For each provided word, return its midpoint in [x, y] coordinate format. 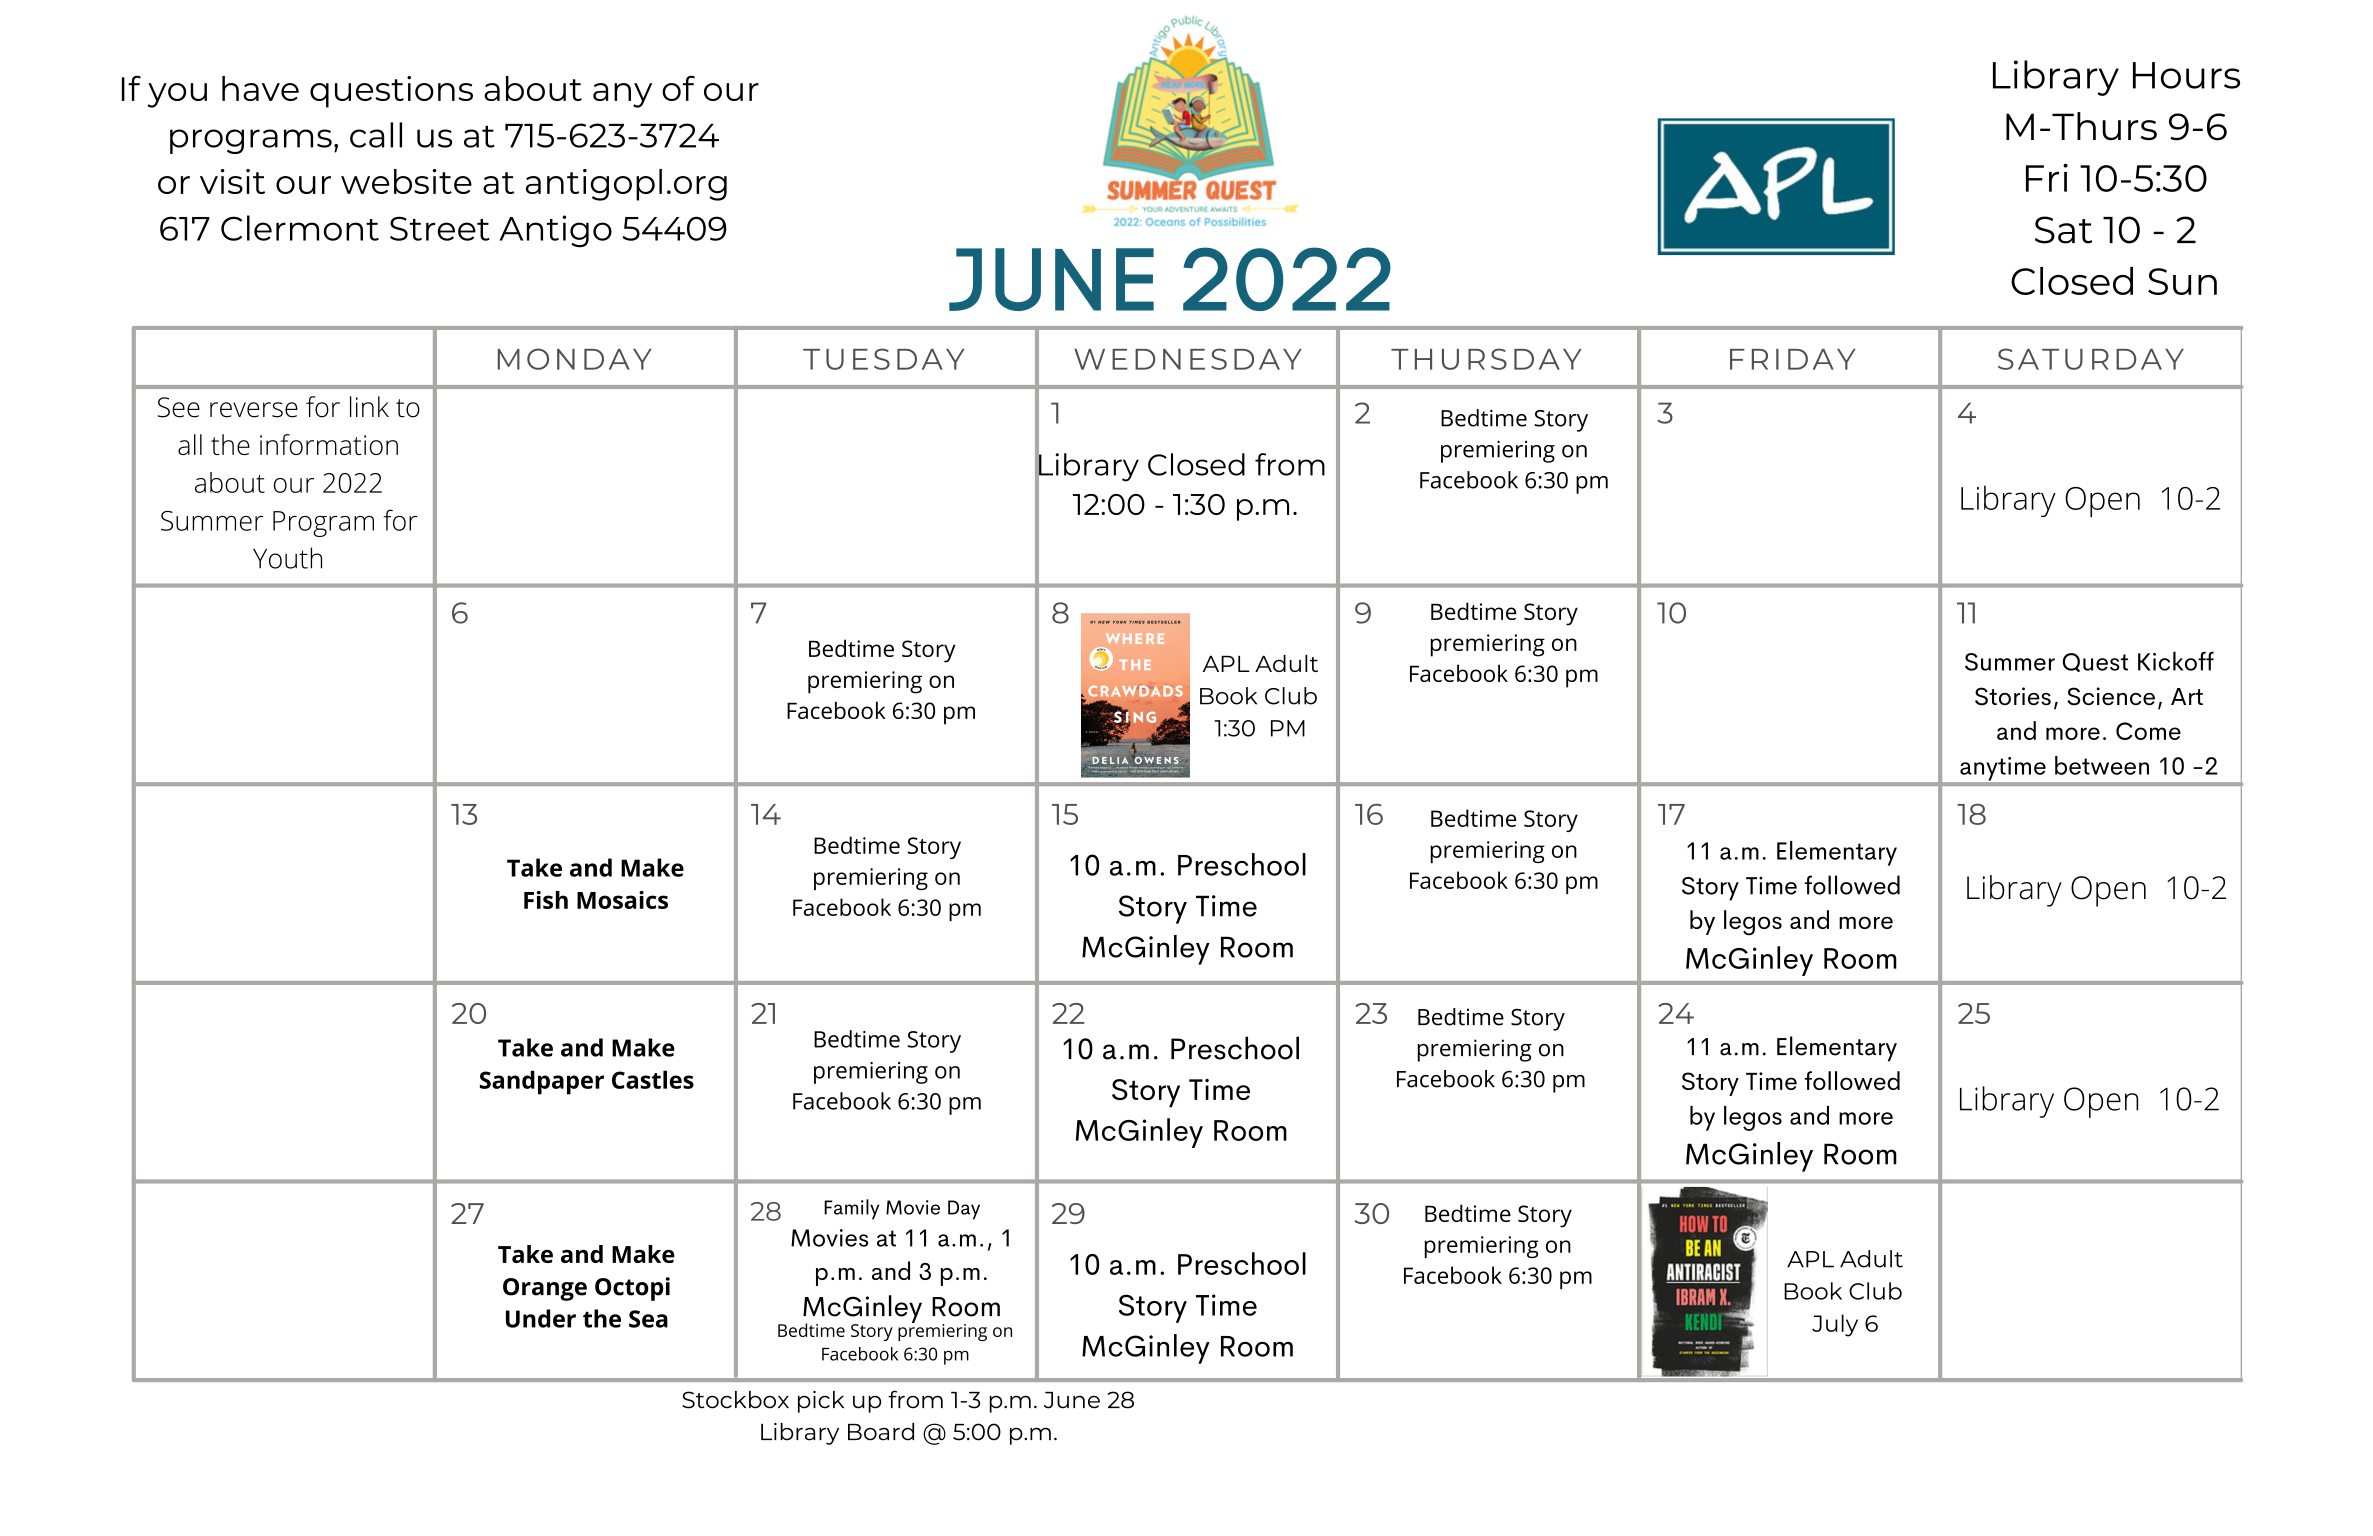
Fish [546, 900]
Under [541, 1318]
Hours [2186, 75]
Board [881, 1432]
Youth [287, 558]
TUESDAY [884, 359]
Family [851, 1209]
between [2102, 765]
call [376, 135]
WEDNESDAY [1188, 359]
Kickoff [2176, 661]
